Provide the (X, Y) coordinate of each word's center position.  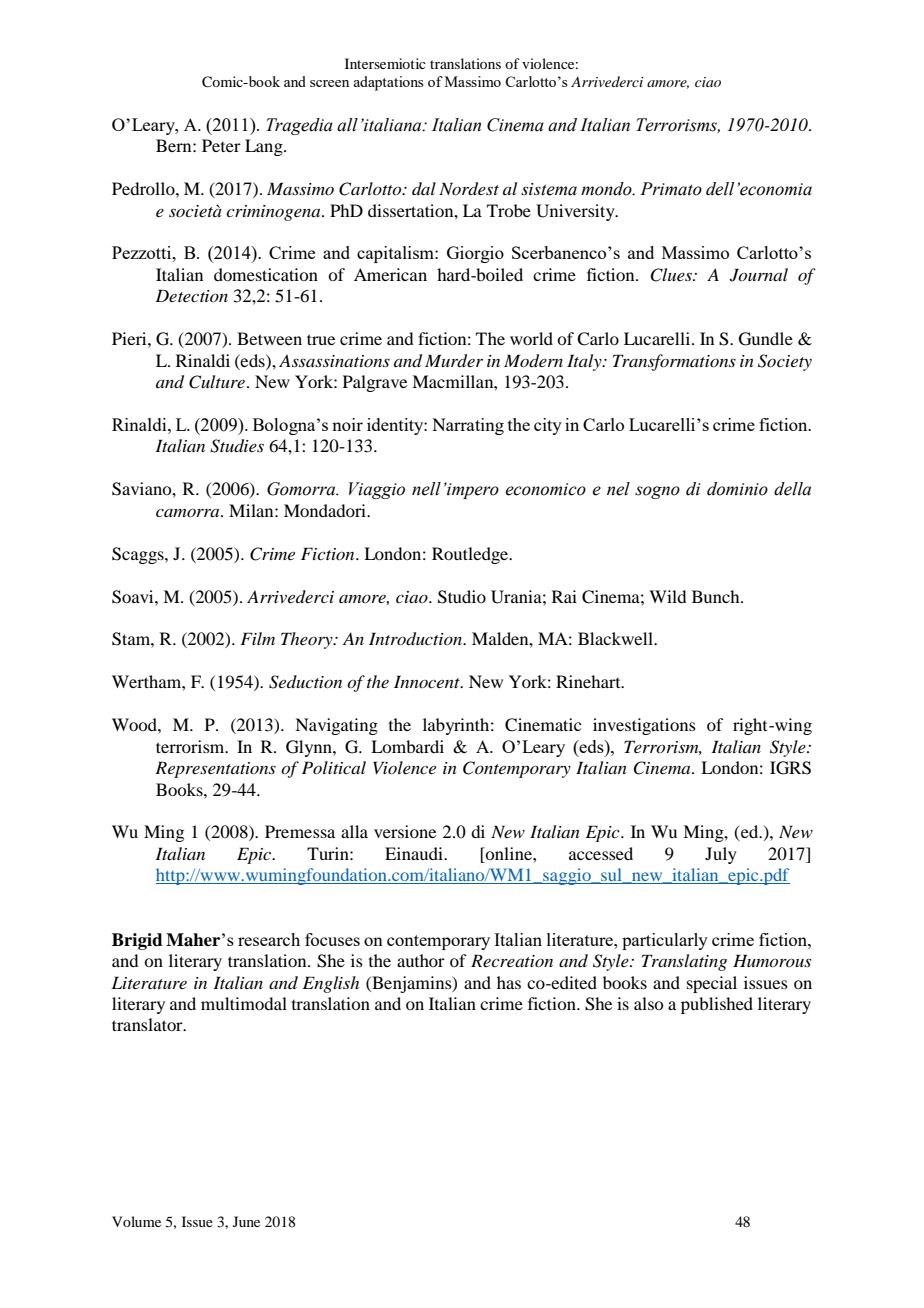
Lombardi (407, 746)
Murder (454, 361)
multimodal (244, 1003)
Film (257, 638)
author (421, 960)
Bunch (717, 596)
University (576, 212)
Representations (215, 769)
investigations (644, 726)
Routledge (471, 555)
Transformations (674, 362)
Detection (191, 295)
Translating (684, 962)
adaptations (388, 83)
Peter (221, 145)
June (246, 1221)
